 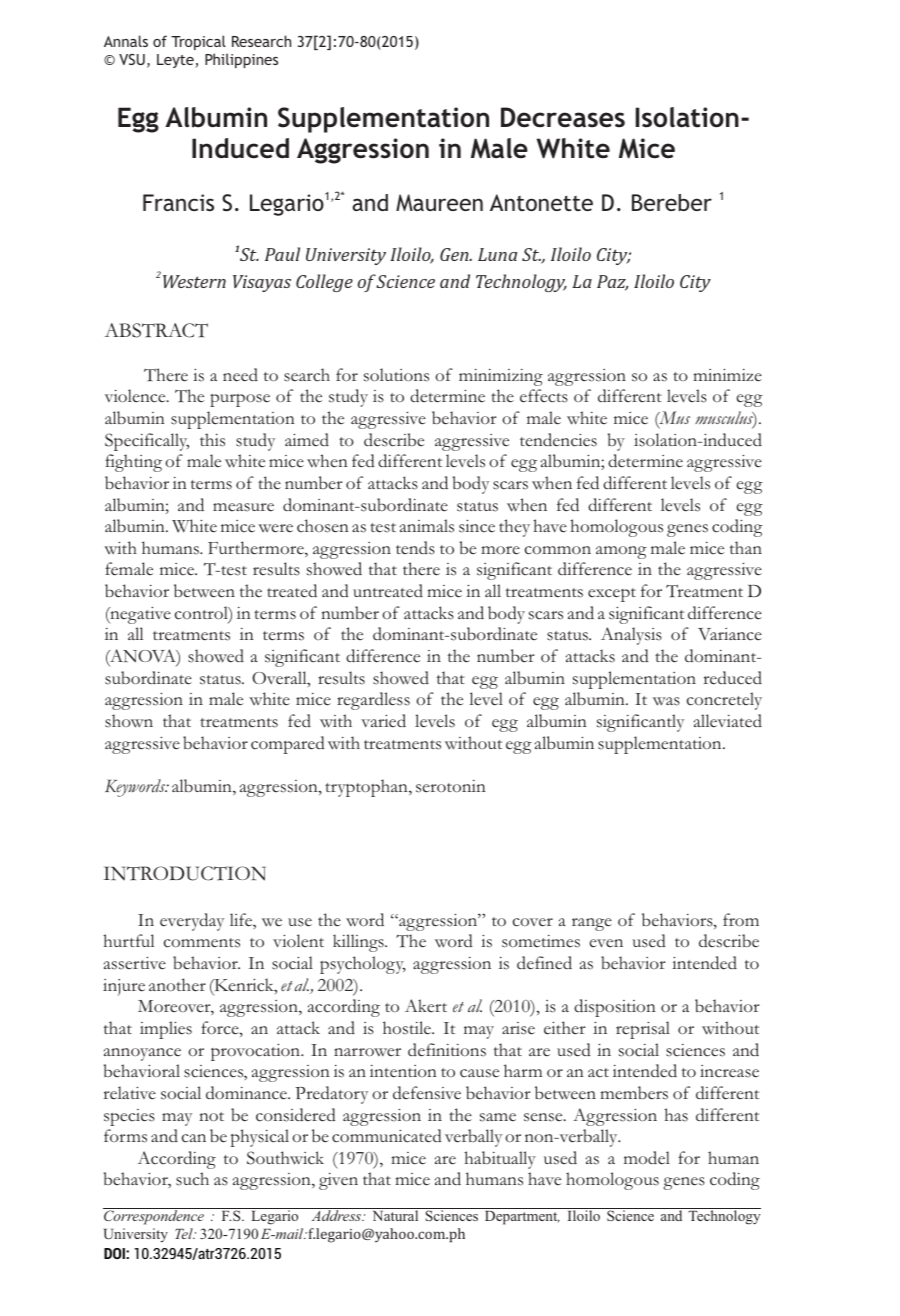 I want to click on such, so click(x=192, y=1179).
